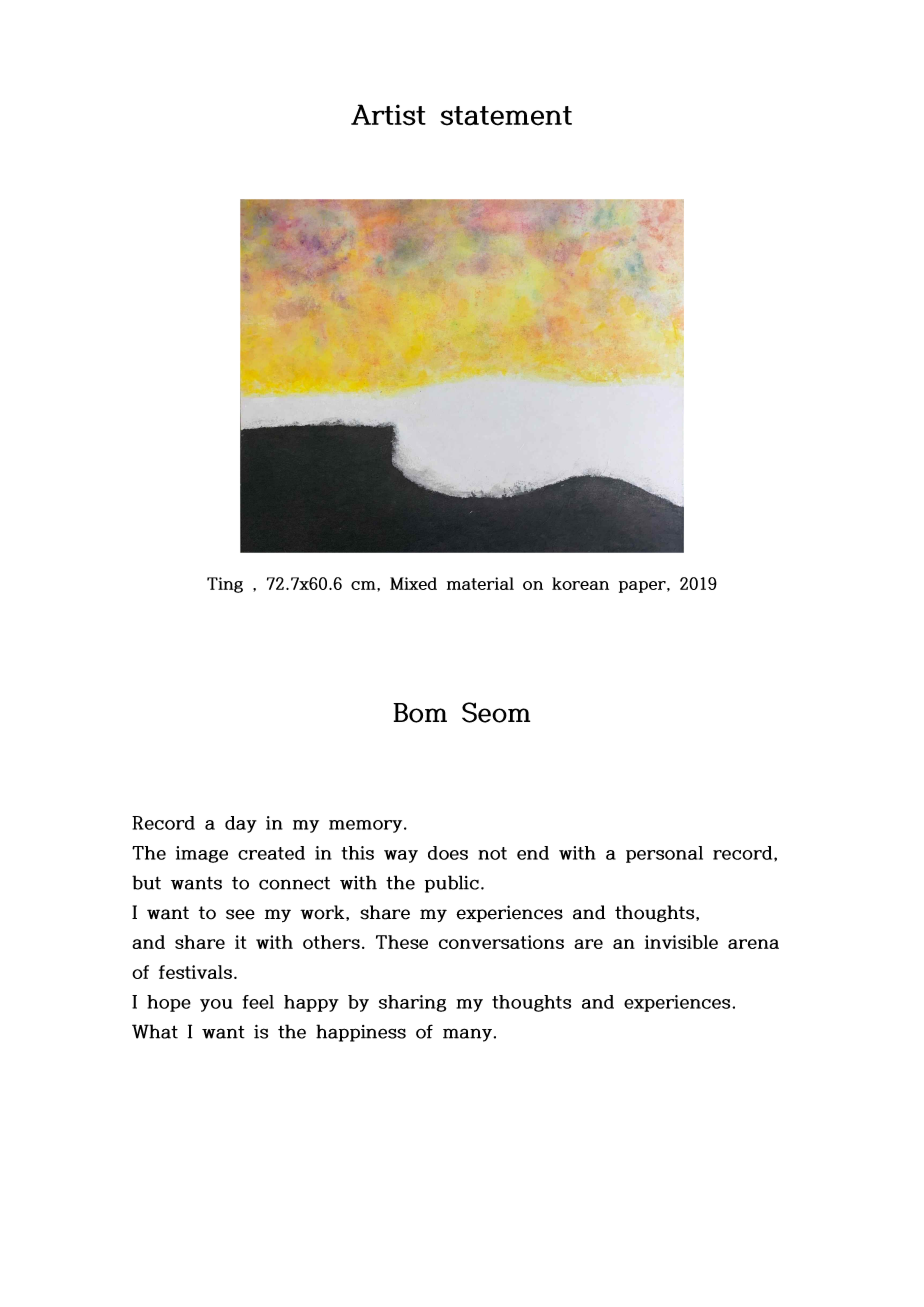 This screenshot has width=924, height=1307. What do you see at coordinates (506, 116) in the screenshot?
I see `statement` at bounding box center [506, 116].
